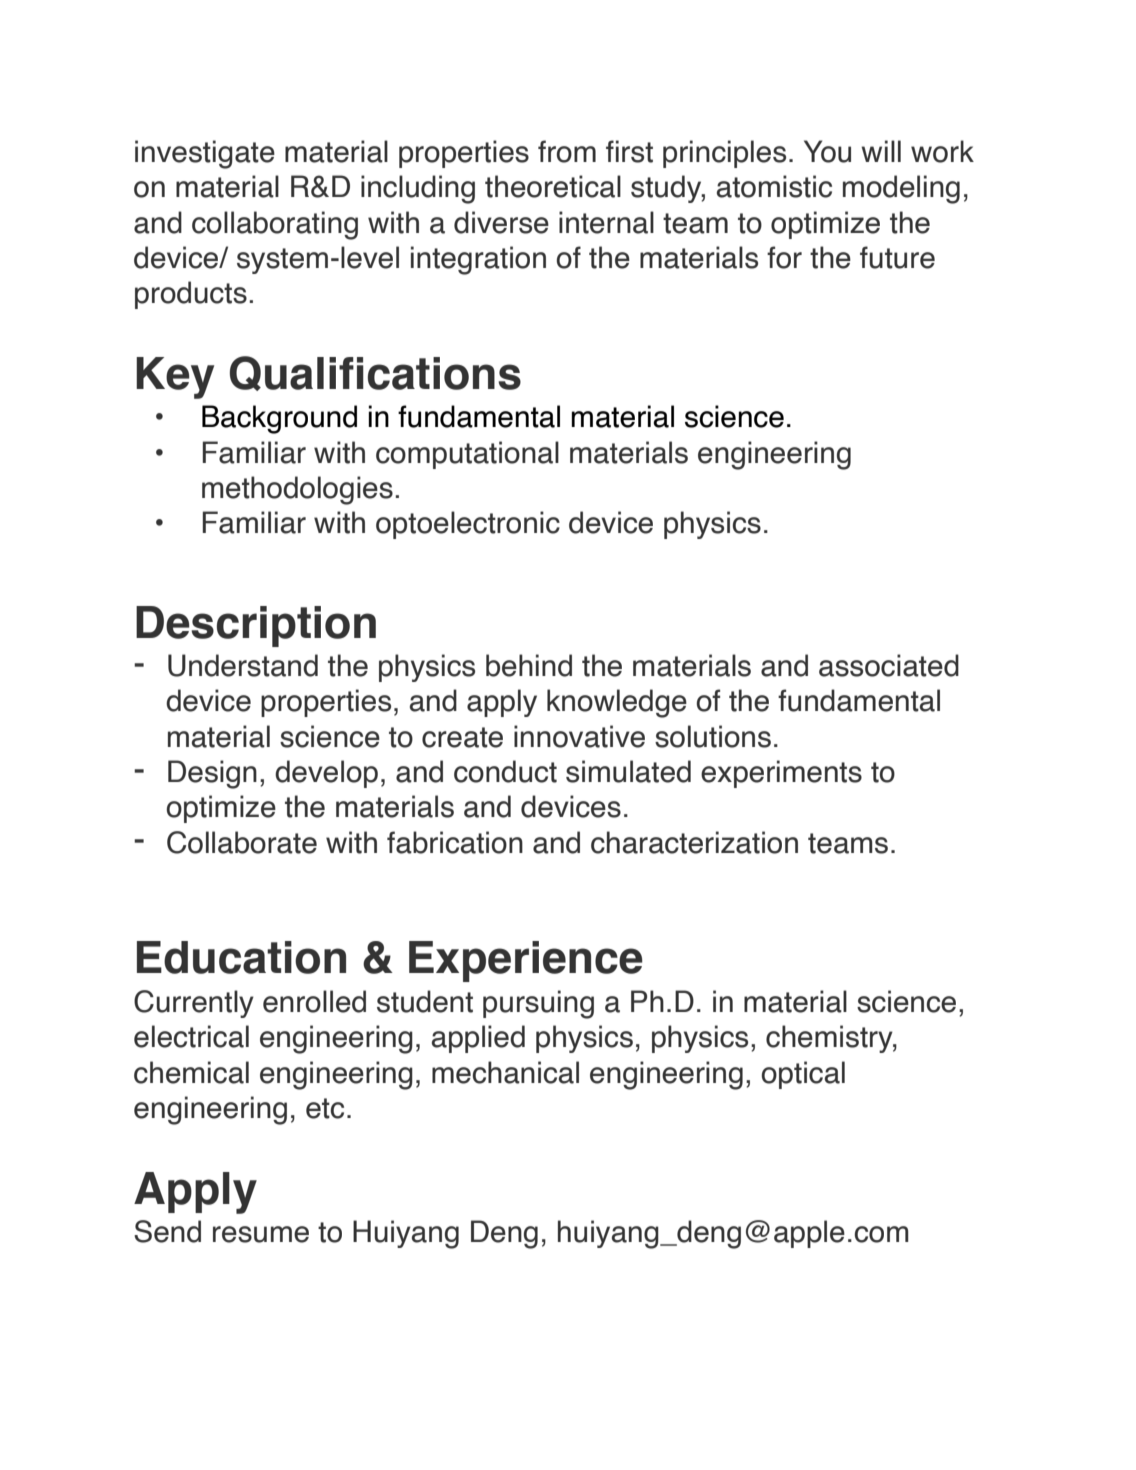 The width and height of the document is (1136, 1470). I want to click on optoelectronic, so click(468, 525).
